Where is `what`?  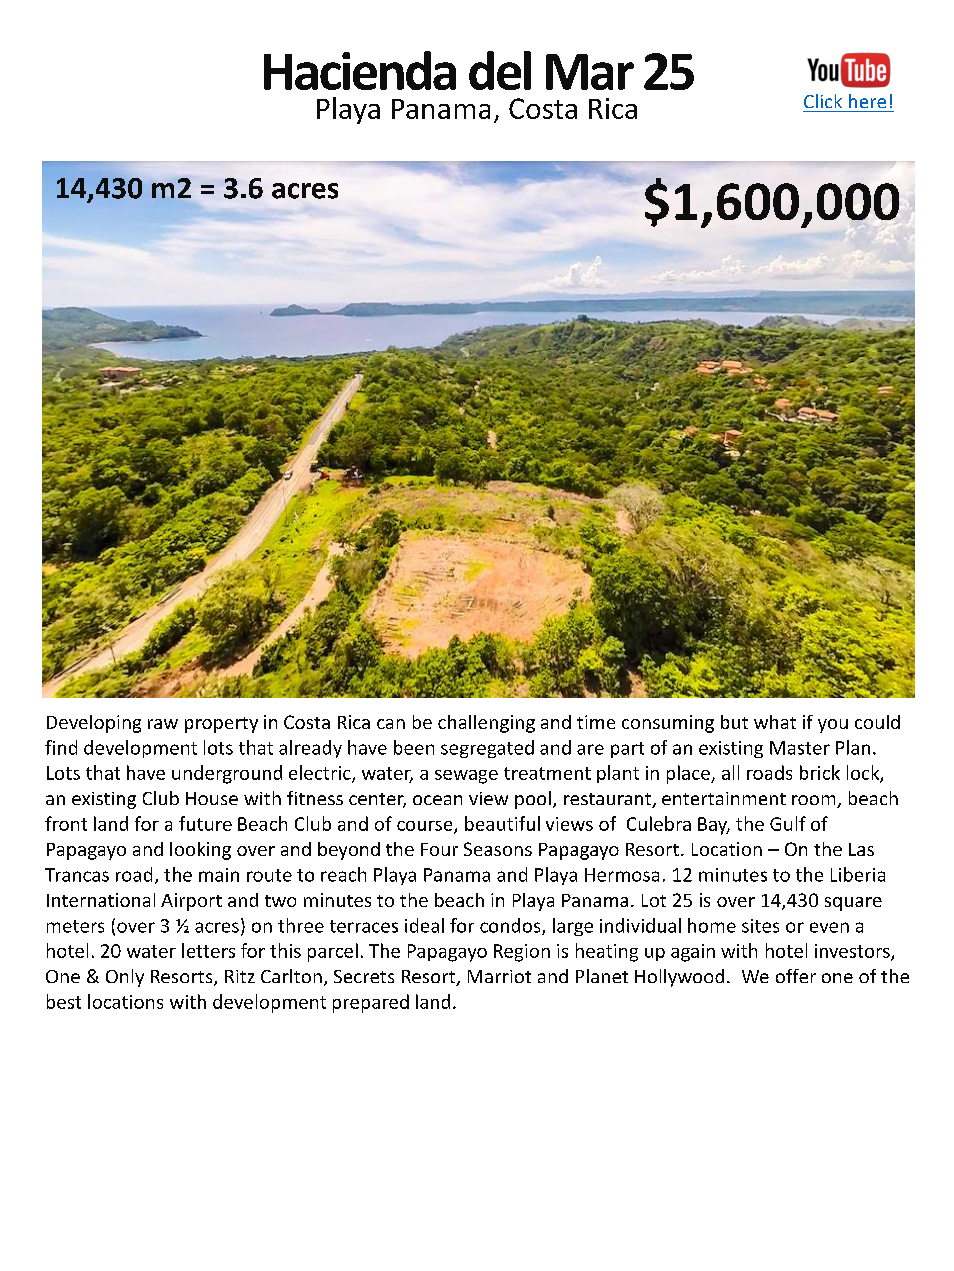 what is located at coordinates (775, 722).
